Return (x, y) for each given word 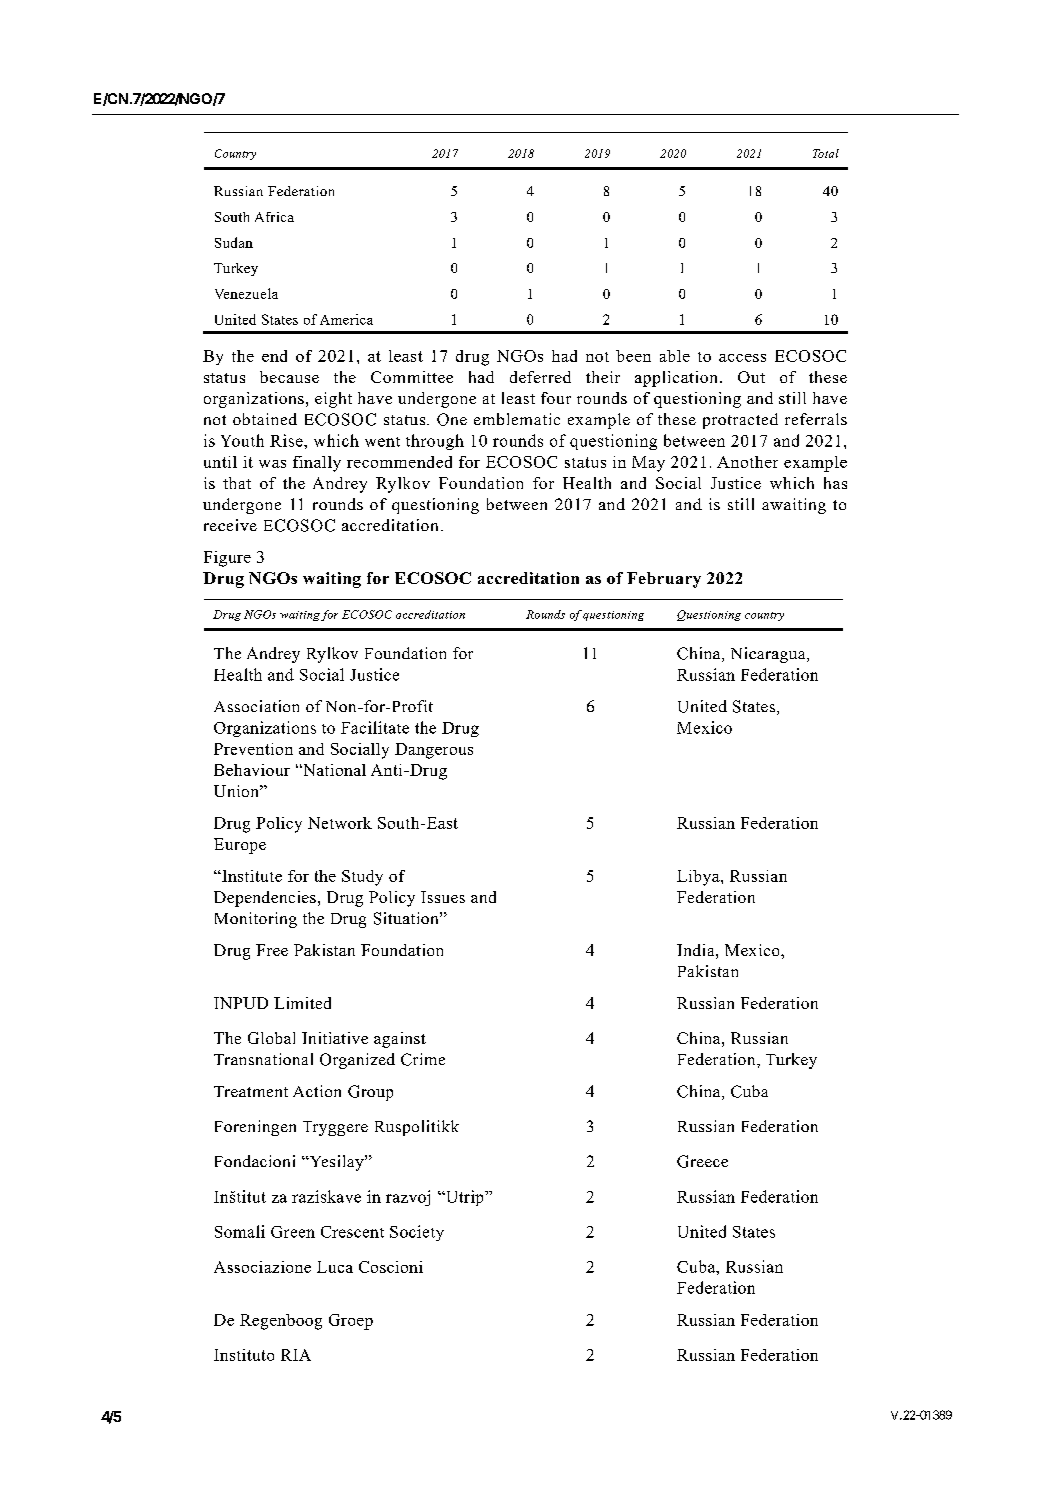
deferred (540, 377)
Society (417, 1233)
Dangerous (434, 751)
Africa (274, 217)
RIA (296, 1355)
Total (826, 153)
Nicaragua (769, 655)
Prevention (253, 749)
